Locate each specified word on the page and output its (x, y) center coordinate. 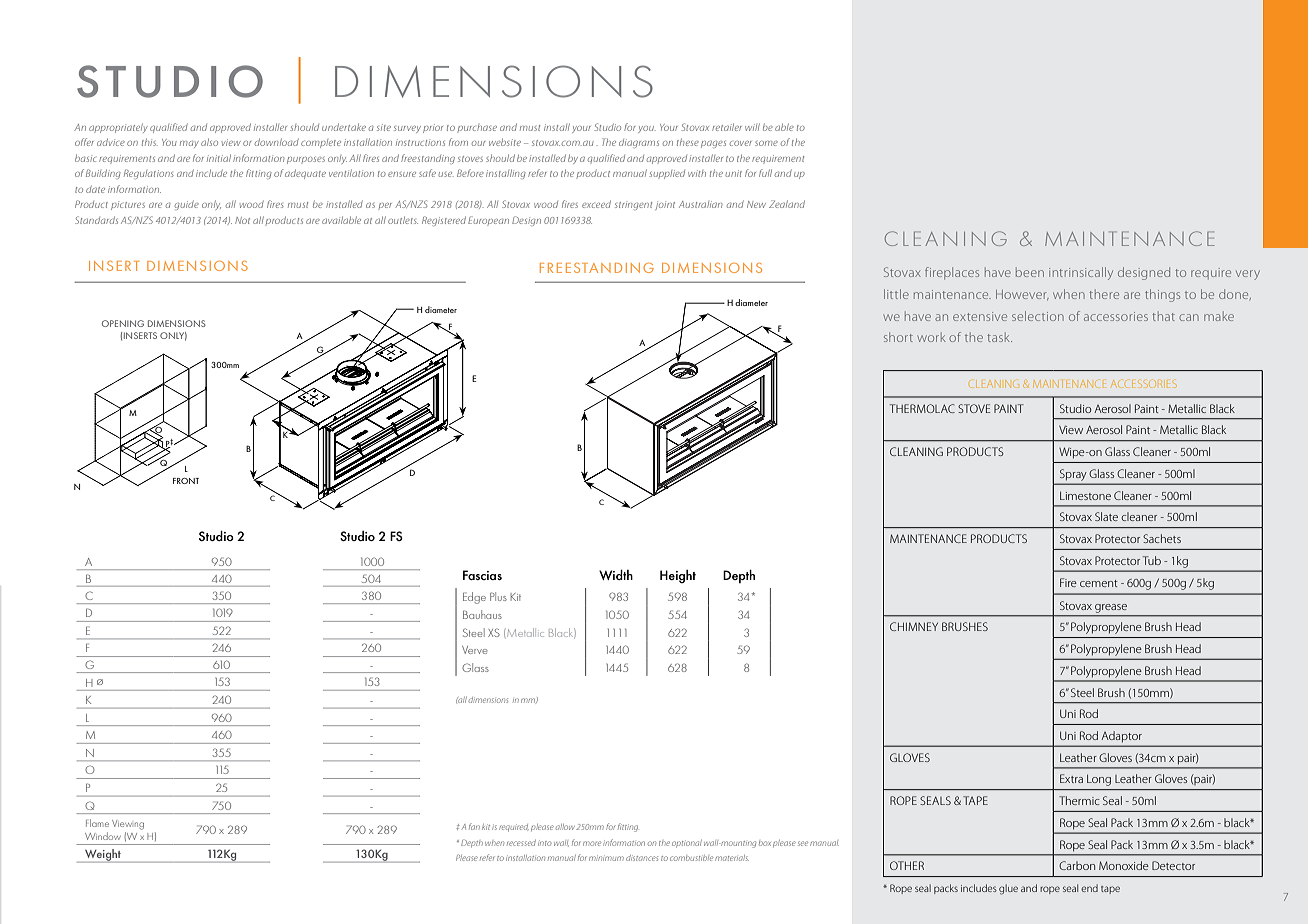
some (766, 143)
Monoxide (1124, 865)
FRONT (186, 481)
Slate (1106, 516)
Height (678, 576)
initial (219, 158)
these (688, 142)
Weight (103, 856)
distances (642, 858)
